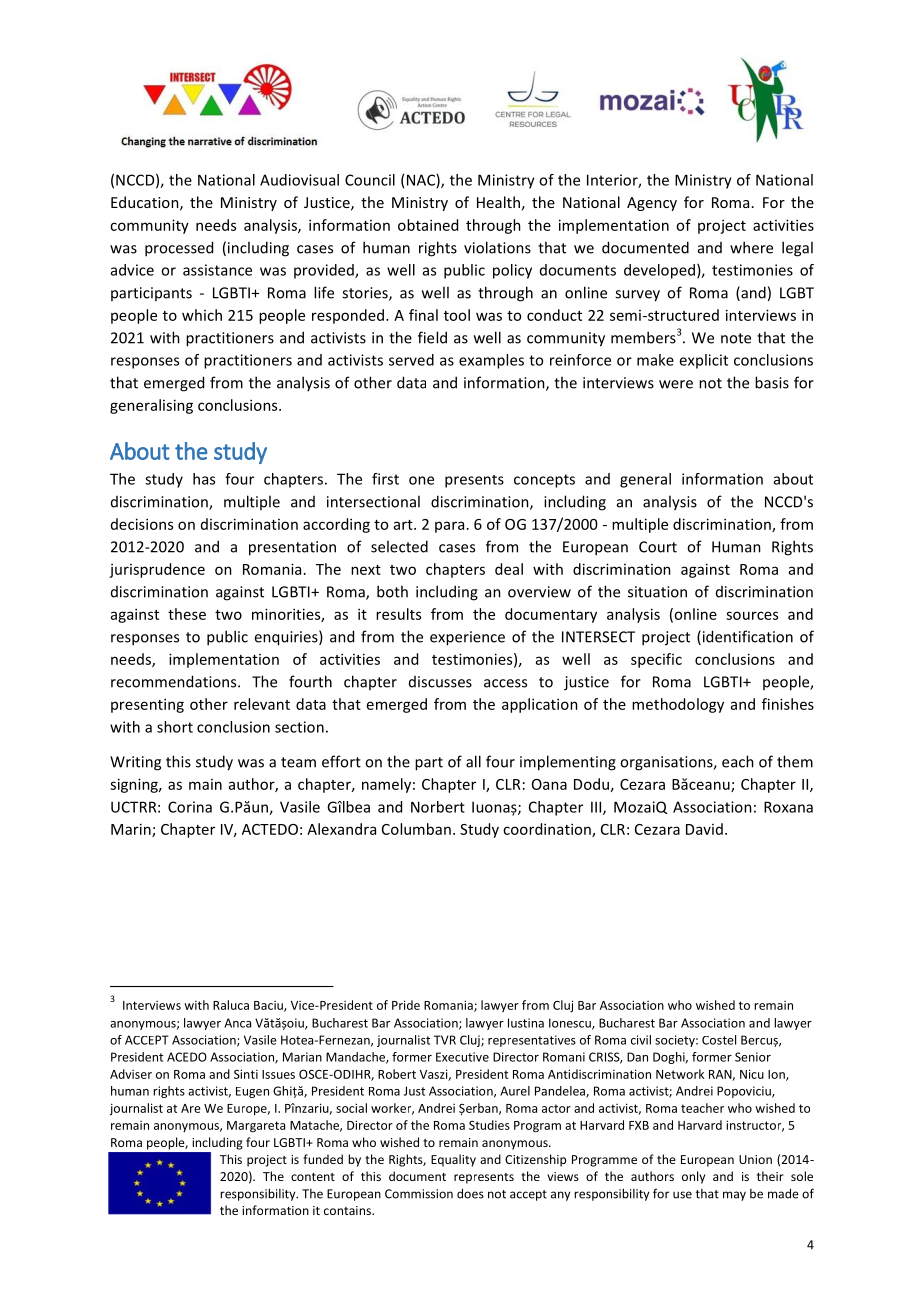 The width and height of the screenshot is (924, 1308). I want to click on does, so click(470, 1193).
